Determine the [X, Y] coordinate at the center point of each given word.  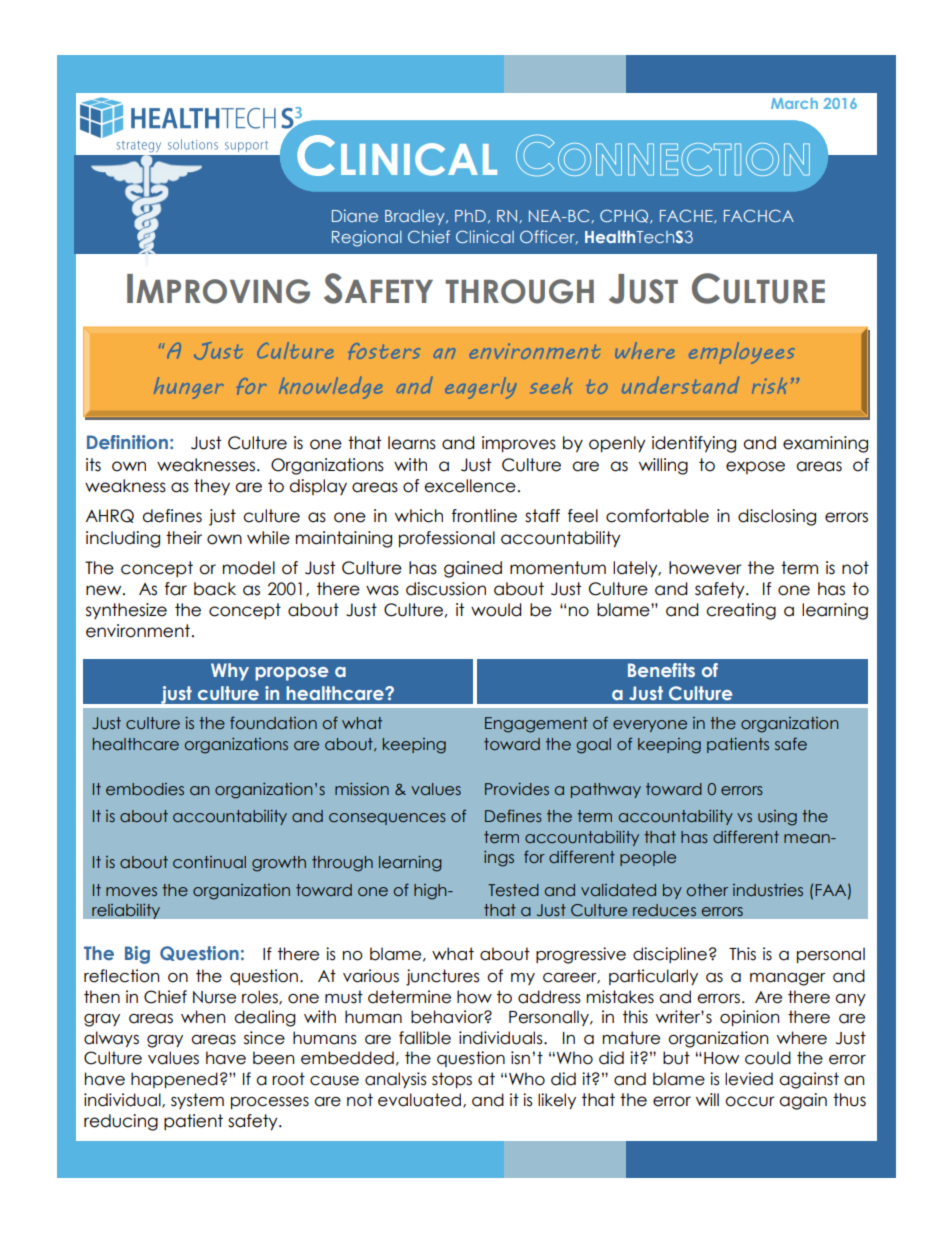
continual [209, 862]
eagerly [481, 388]
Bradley [416, 217]
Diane [355, 215]
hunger [189, 388]
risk [769, 385]
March [794, 103]
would [496, 610]
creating [741, 611]
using [777, 818]
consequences [387, 819]
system [197, 1101]
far [176, 589]
